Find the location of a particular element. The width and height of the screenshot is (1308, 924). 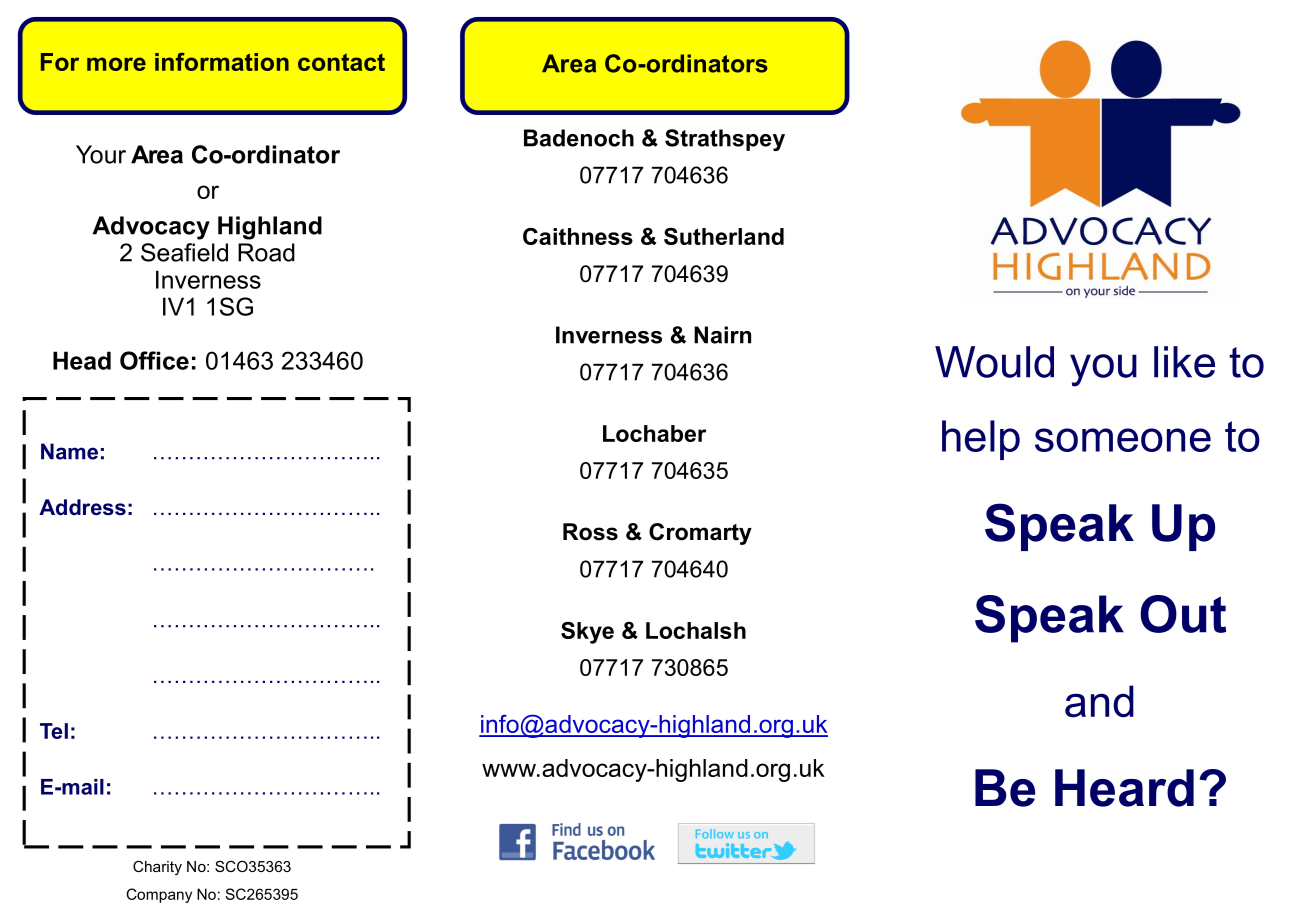

contact is located at coordinates (341, 62).
